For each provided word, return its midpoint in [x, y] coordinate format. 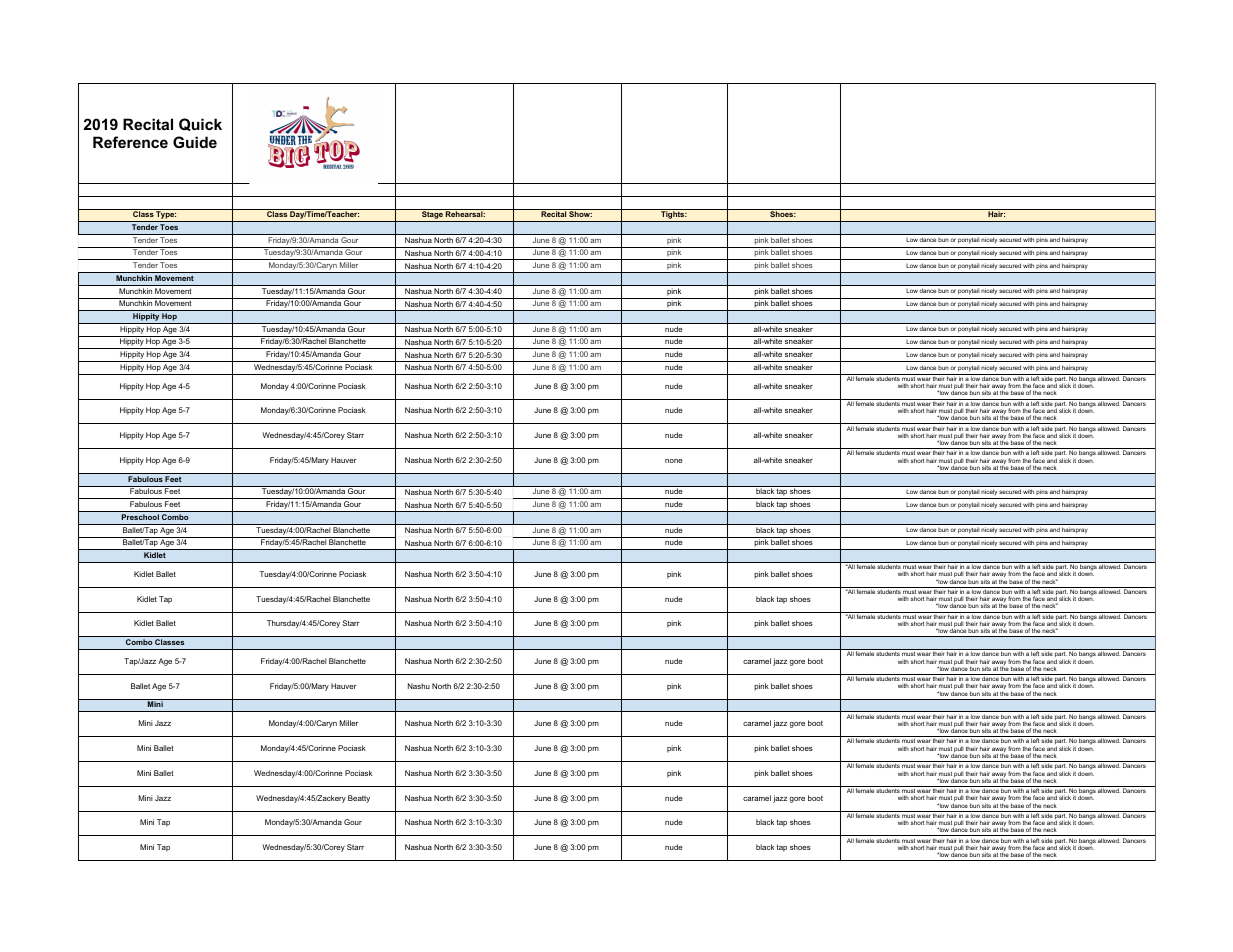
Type [165, 216]
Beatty [359, 799]
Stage [432, 216]
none [674, 461]
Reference [130, 142]
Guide [195, 142]
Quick [200, 124]
